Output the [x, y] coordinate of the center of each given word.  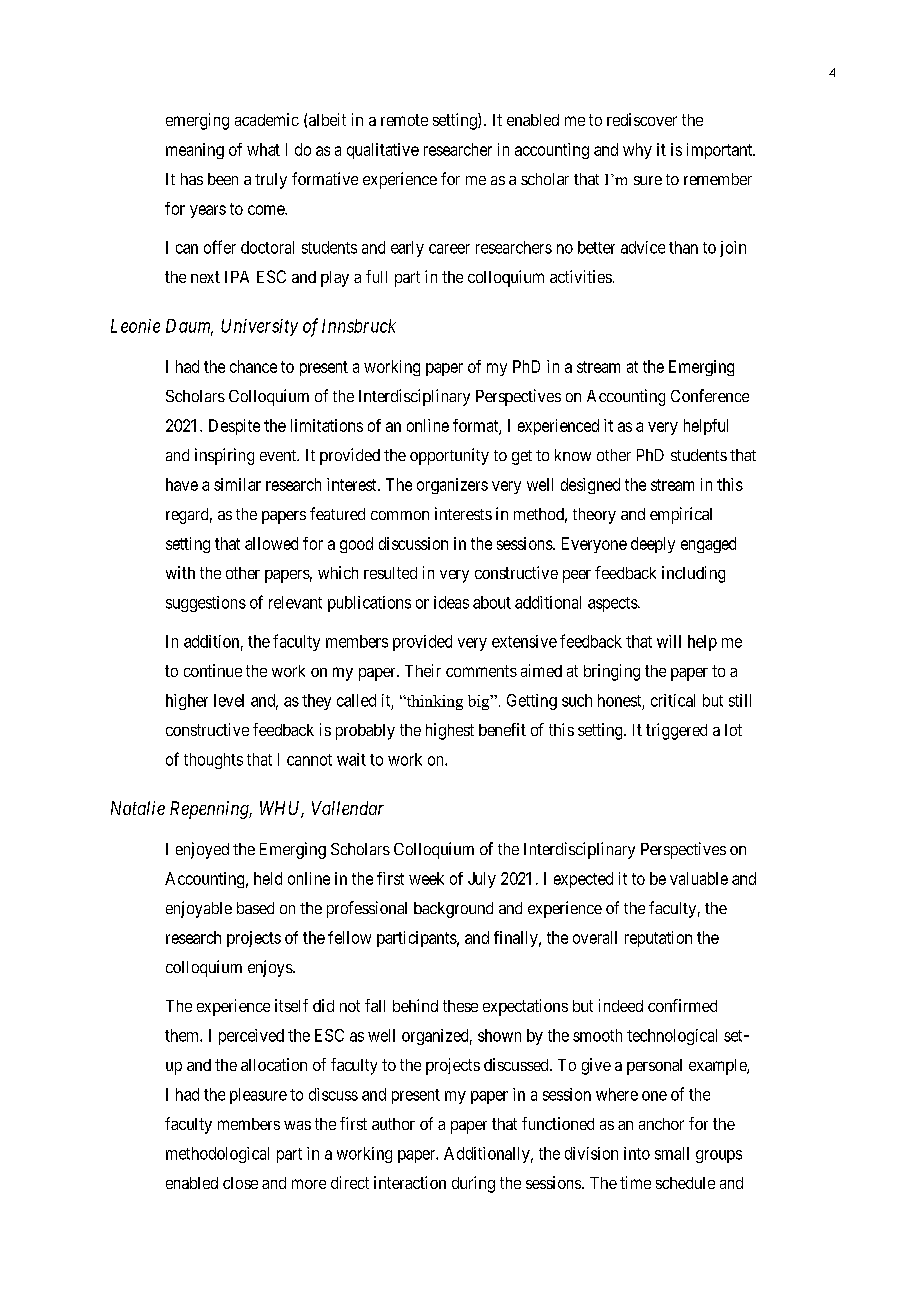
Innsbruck [359, 326]
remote [404, 120]
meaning [195, 151]
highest [450, 731]
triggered [676, 731]
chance [253, 366]
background [453, 910]
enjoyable [199, 909]
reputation [658, 939]
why [637, 151]
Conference [710, 395]
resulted [390, 573]
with [180, 572]
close [240, 1183]
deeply [653, 545]
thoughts [213, 761]
